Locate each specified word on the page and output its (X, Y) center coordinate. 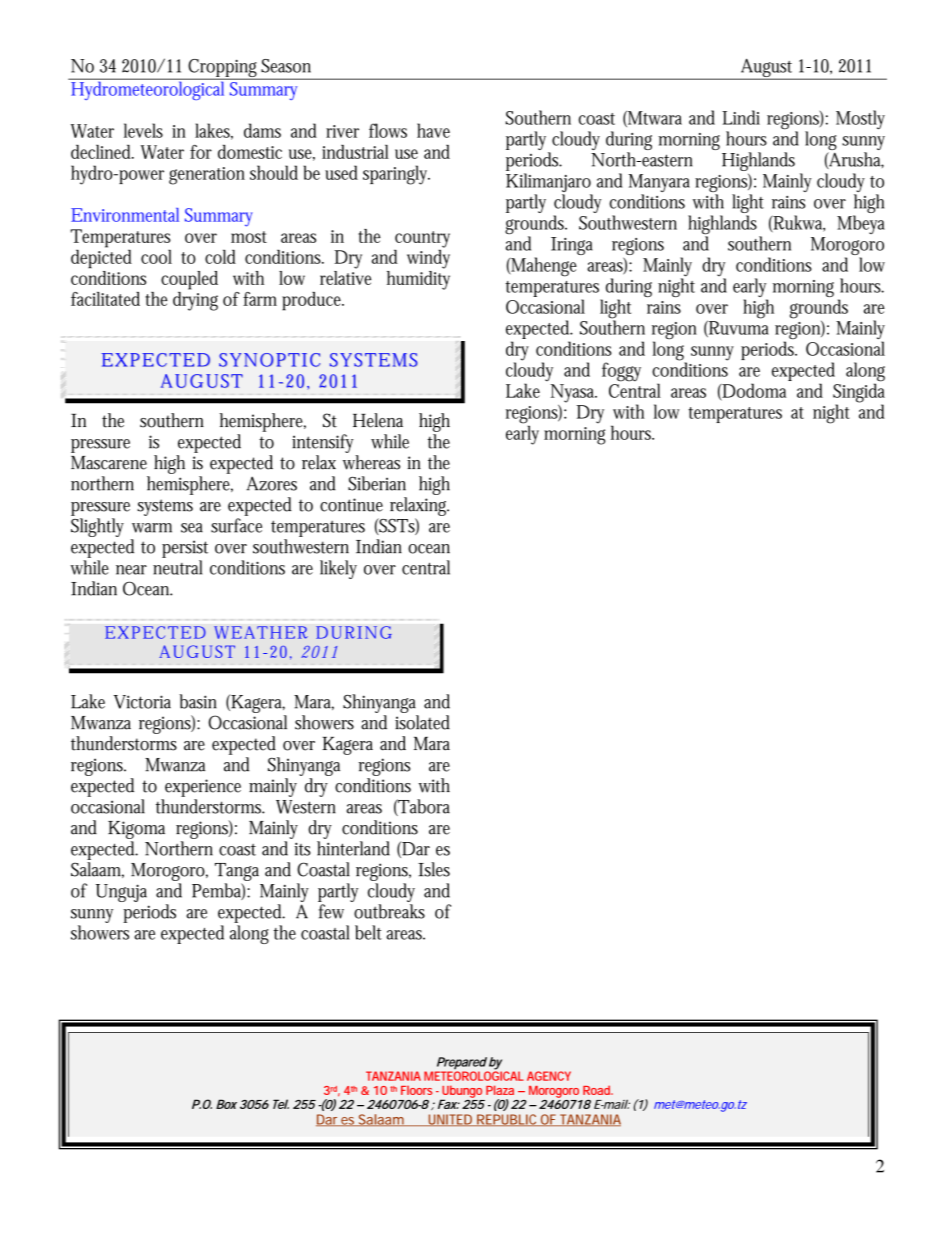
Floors (416, 1090)
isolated (422, 722)
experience (203, 788)
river (342, 131)
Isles (434, 869)
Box (226, 1104)
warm (152, 528)
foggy (621, 372)
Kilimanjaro (549, 184)
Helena (378, 420)
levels (143, 130)
